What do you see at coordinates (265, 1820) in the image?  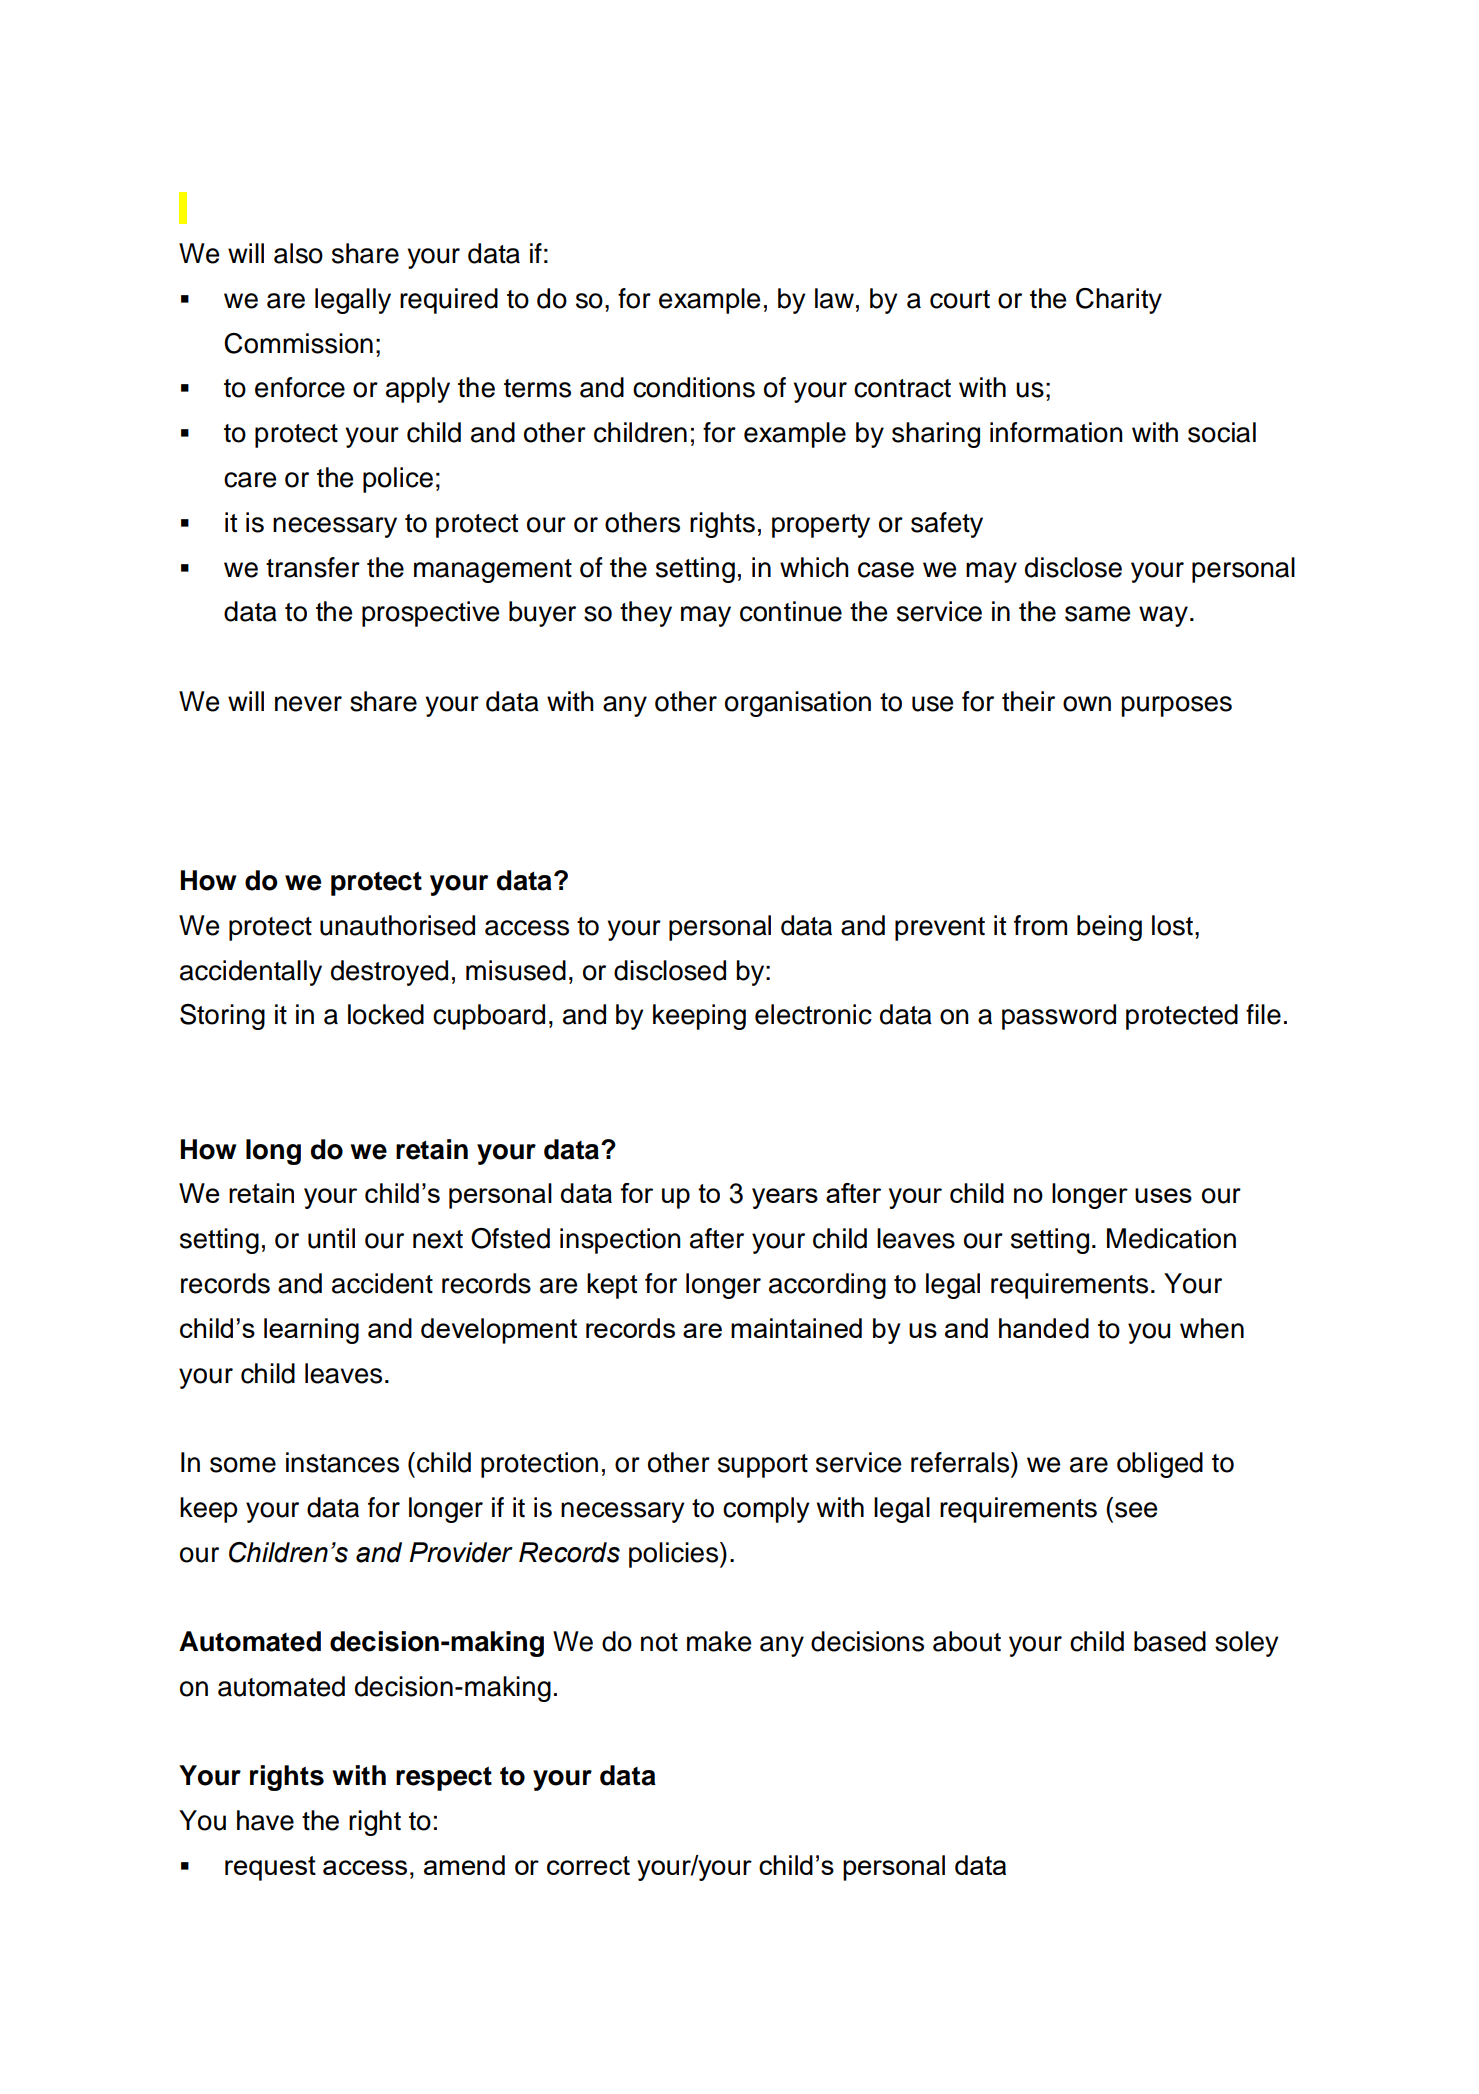 I see `have` at bounding box center [265, 1820].
